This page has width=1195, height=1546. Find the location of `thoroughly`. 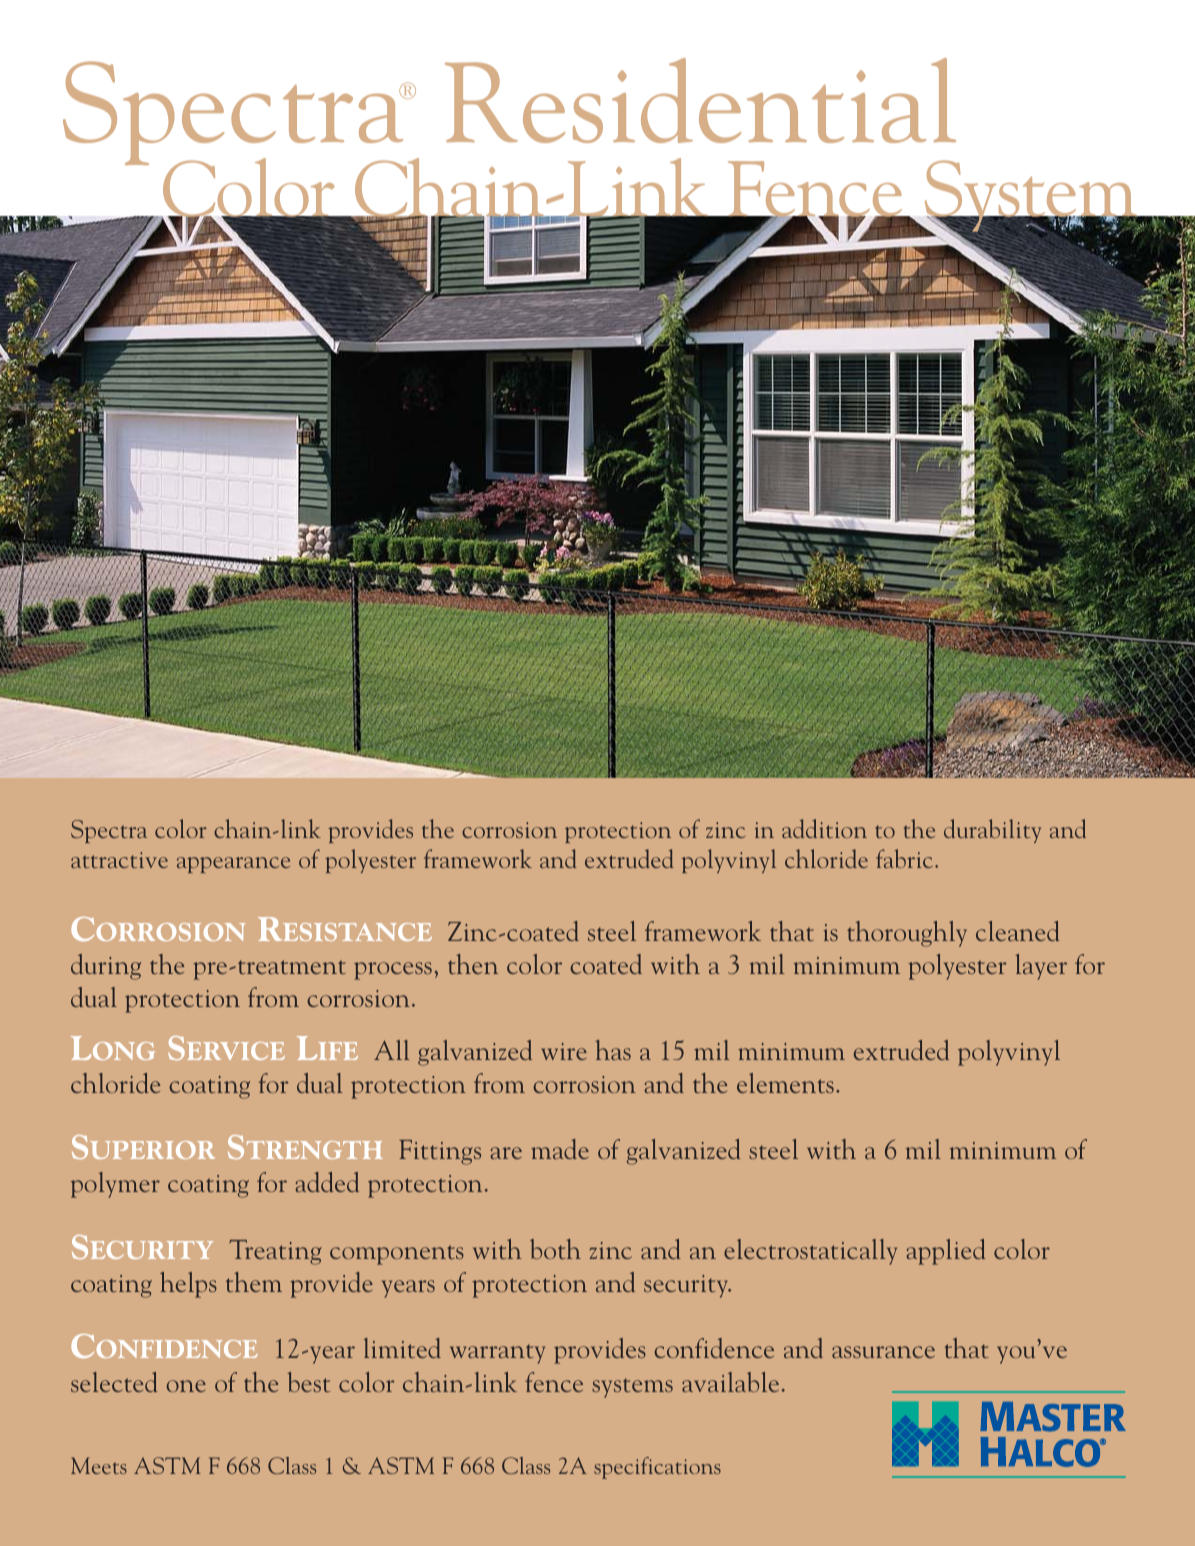

thoroughly is located at coordinates (907, 934).
